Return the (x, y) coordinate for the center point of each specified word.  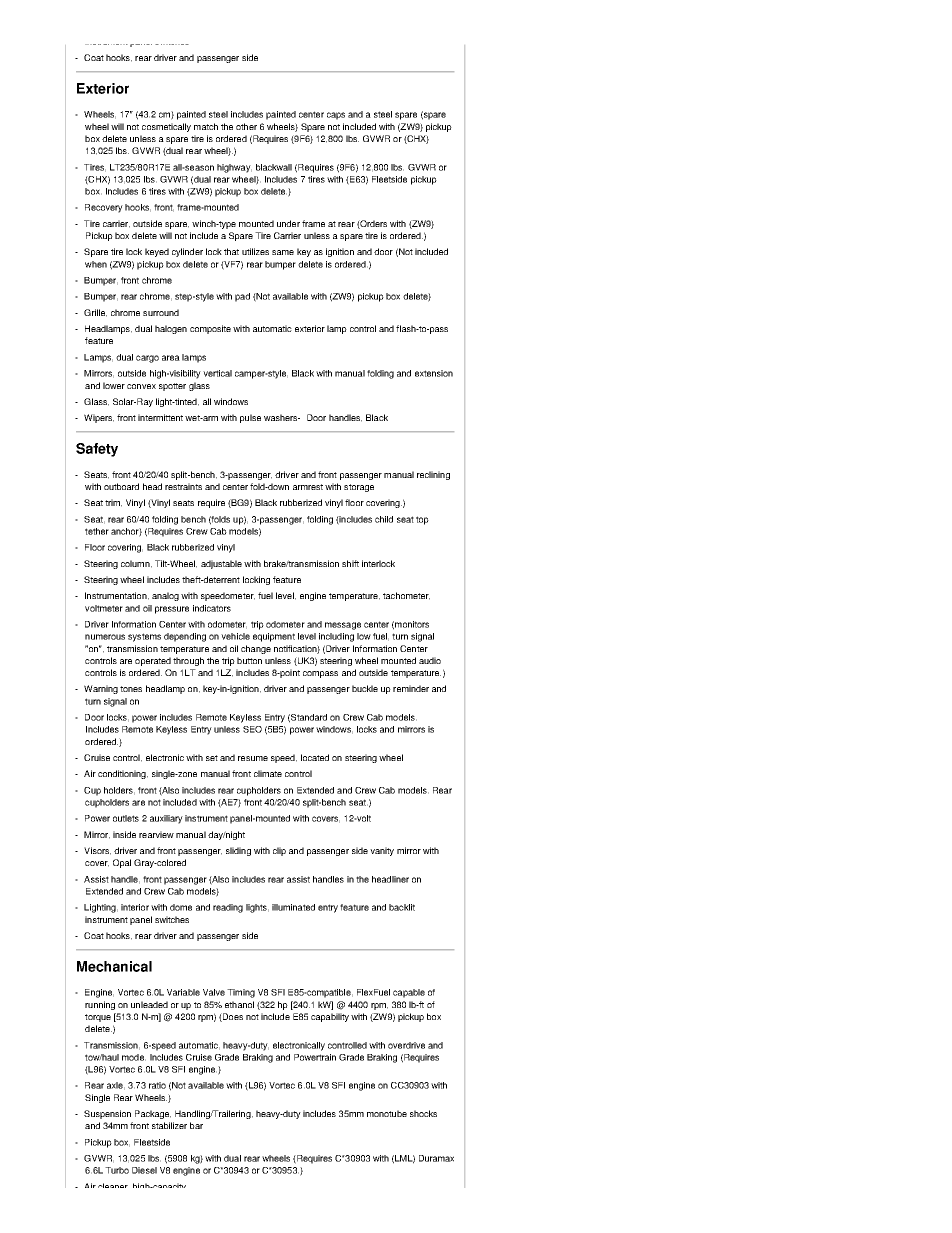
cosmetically (166, 127)
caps (336, 116)
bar (196, 1125)
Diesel (144, 1170)
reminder (411, 688)
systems (144, 637)
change (256, 649)
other (246, 126)
